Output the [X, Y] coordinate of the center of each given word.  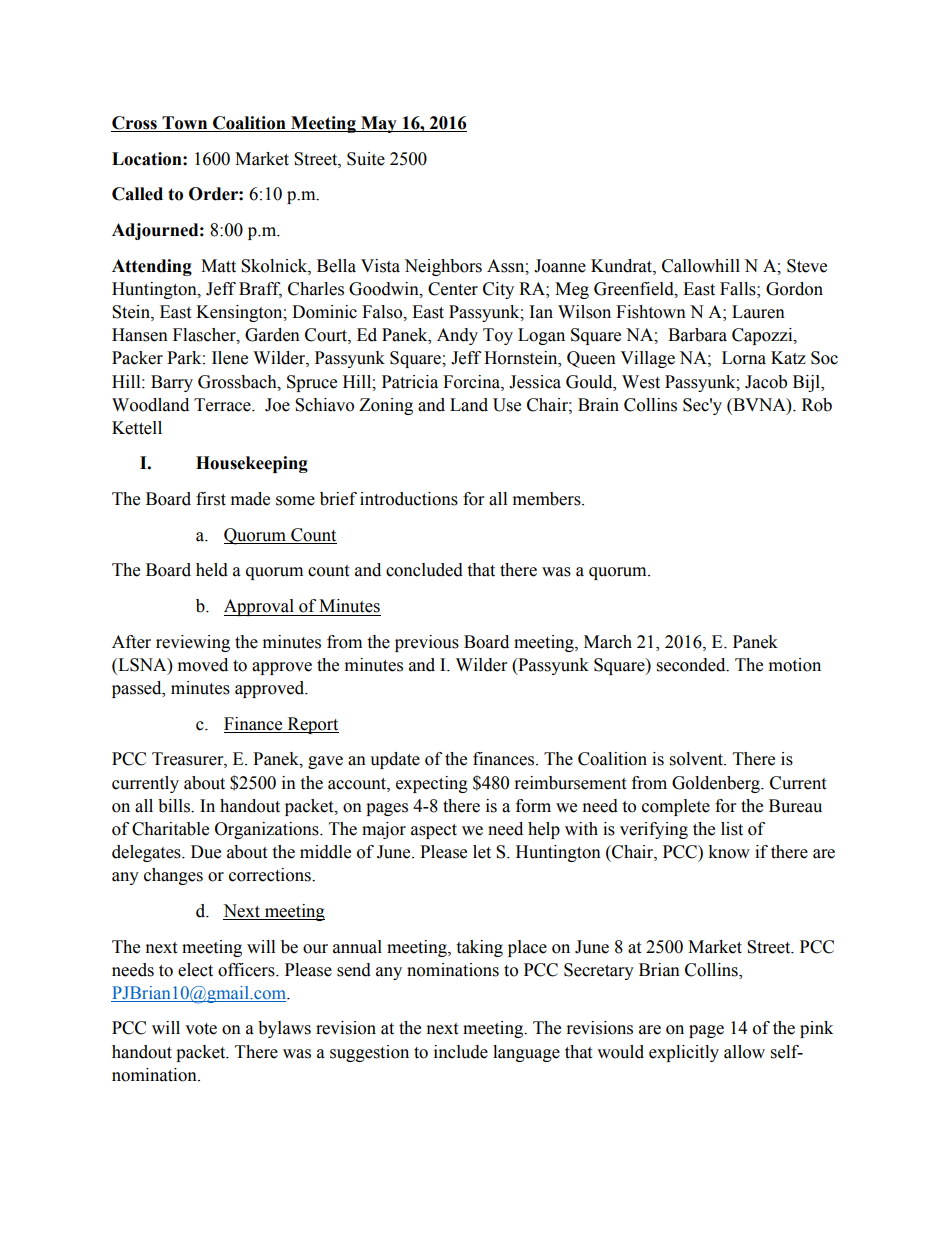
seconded [692, 665]
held [212, 570]
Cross [135, 124]
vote [201, 1029]
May [379, 124]
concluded [424, 570]
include [461, 1052]
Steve [807, 266]
